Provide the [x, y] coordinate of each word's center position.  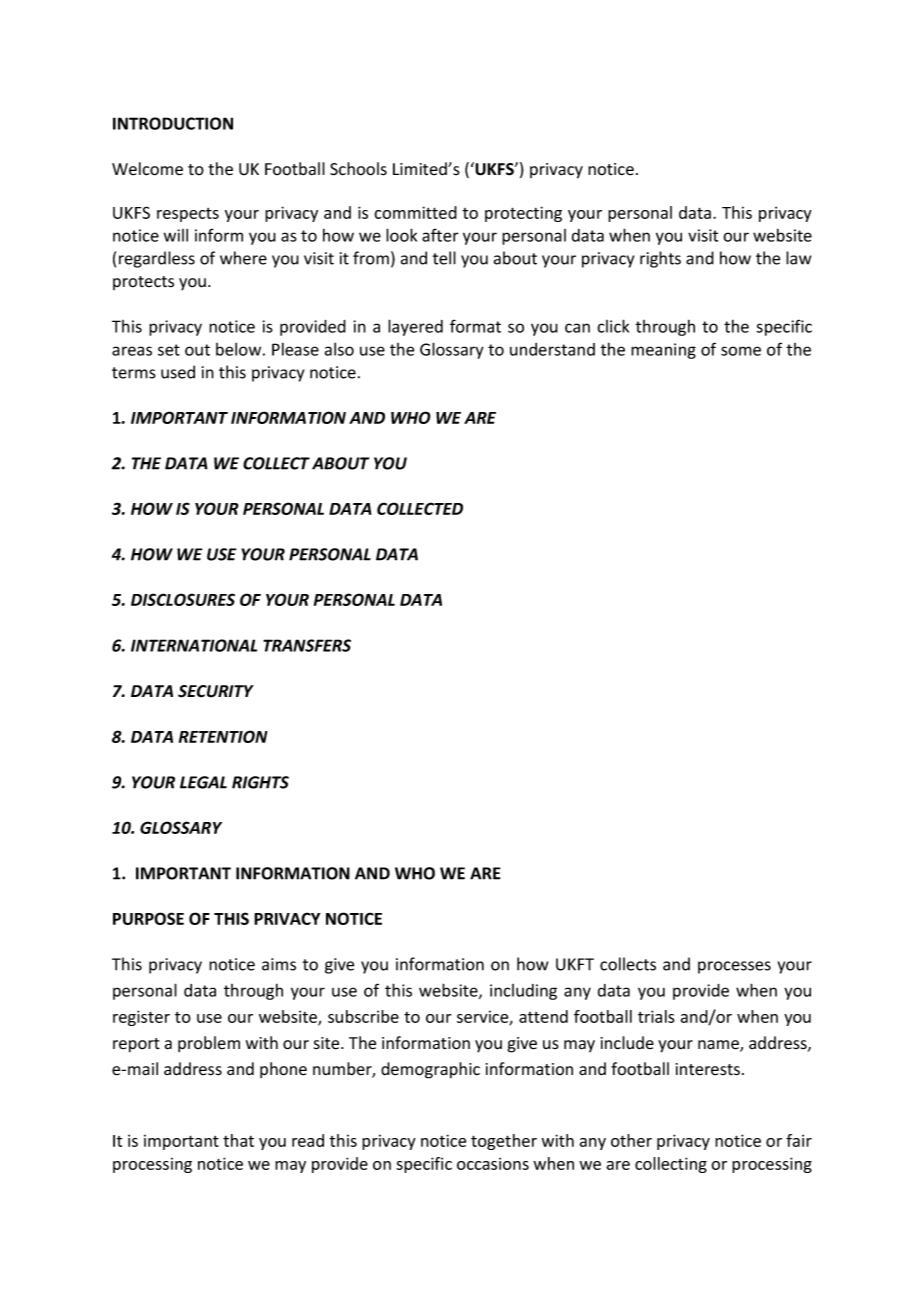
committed [415, 212]
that [238, 1140]
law [798, 258]
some [741, 351]
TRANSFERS [307, 645]
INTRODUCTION [173, 123]
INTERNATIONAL [194, 645]
